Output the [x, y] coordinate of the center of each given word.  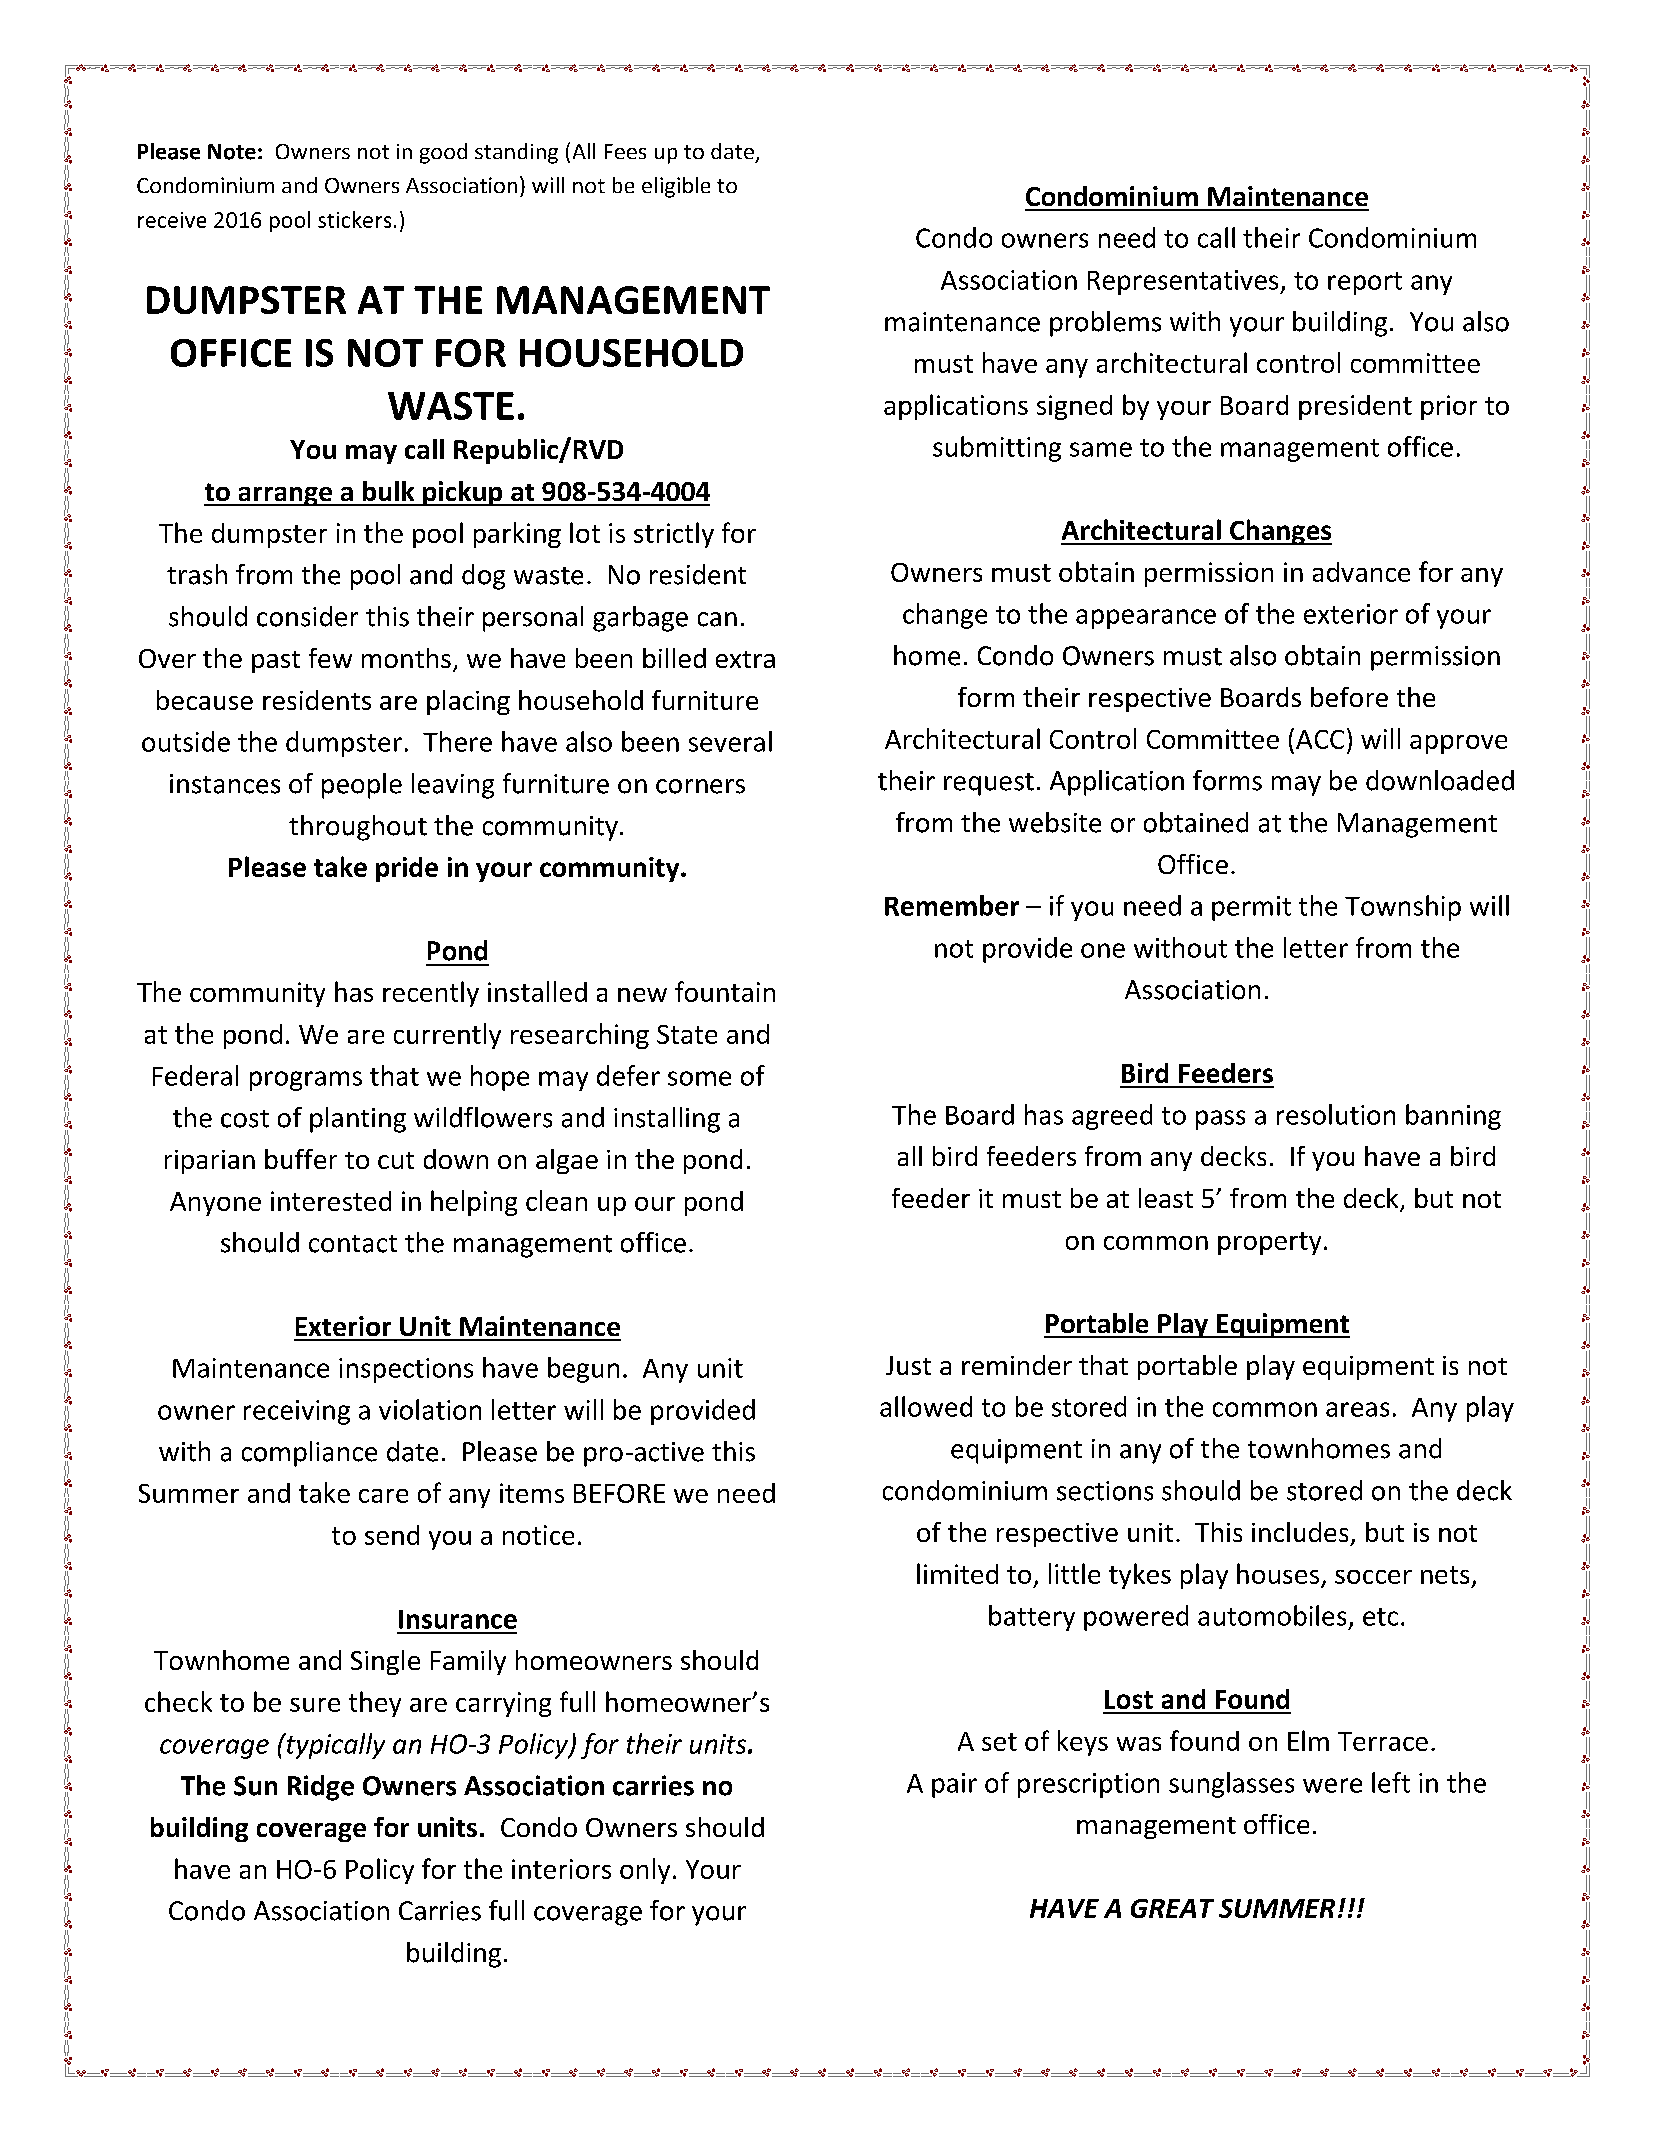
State [687, 1034]
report [1365, 283]
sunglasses [1231, 1785]
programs [306, 1081]
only [645, 1871]
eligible [676, 187]
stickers [354, 219]
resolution [1336, 1114]
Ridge [321, 1788]
